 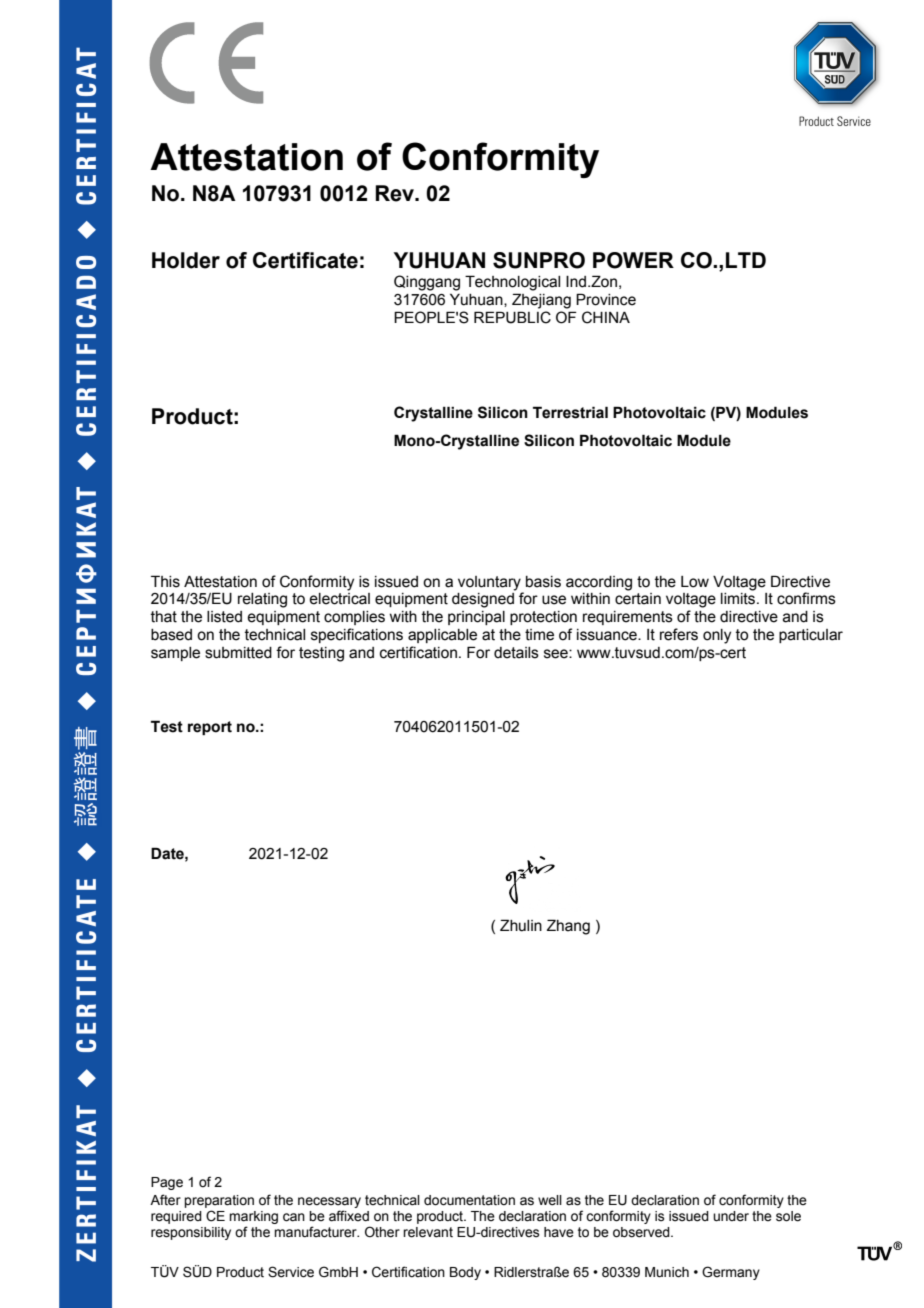 What do you see at coordinates (253, 1219) in the screenshot?
I see `marking` at bounding box center [253, 1219].
